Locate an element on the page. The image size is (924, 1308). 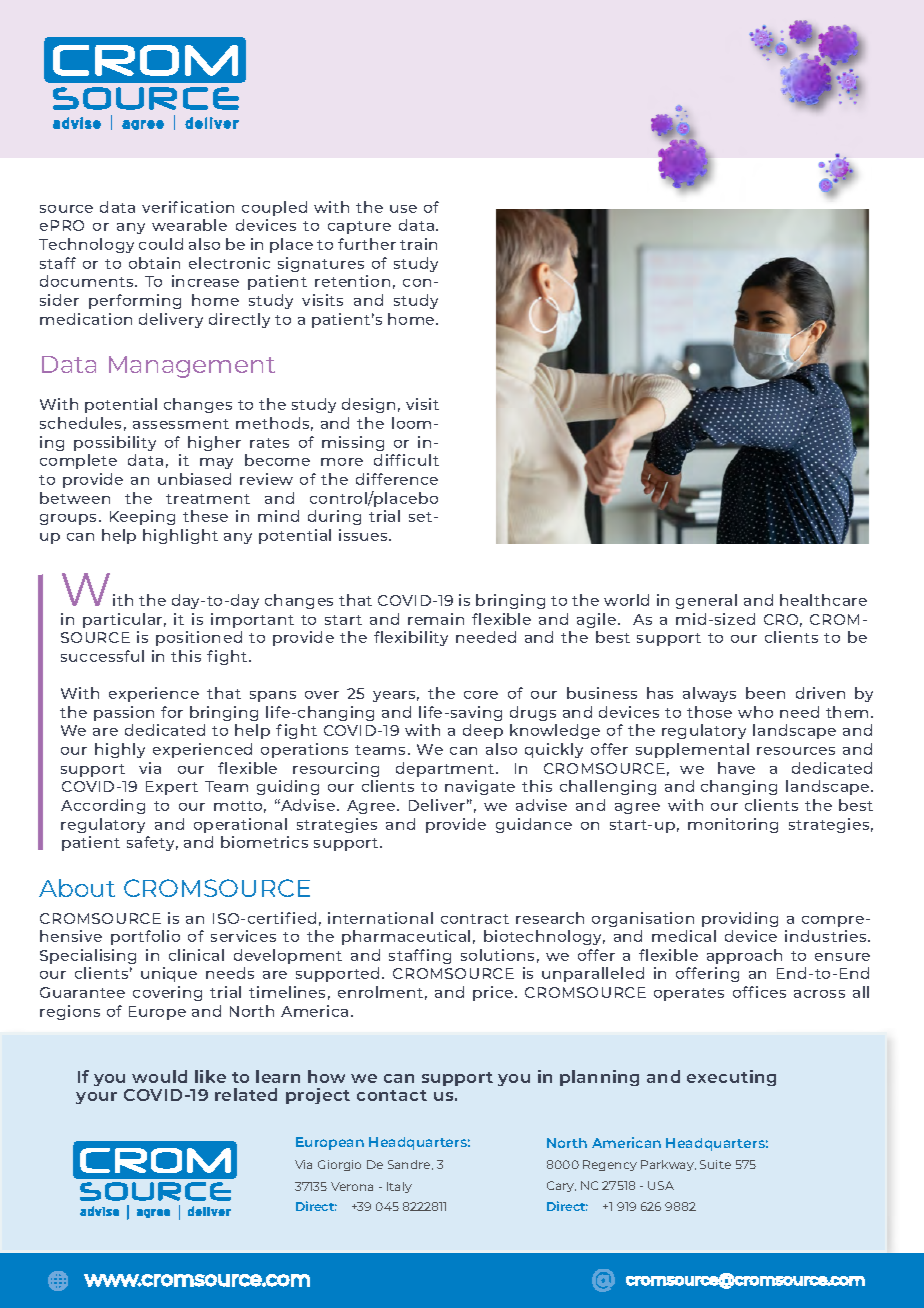
Italy is located at coordinates (399, 1187).
